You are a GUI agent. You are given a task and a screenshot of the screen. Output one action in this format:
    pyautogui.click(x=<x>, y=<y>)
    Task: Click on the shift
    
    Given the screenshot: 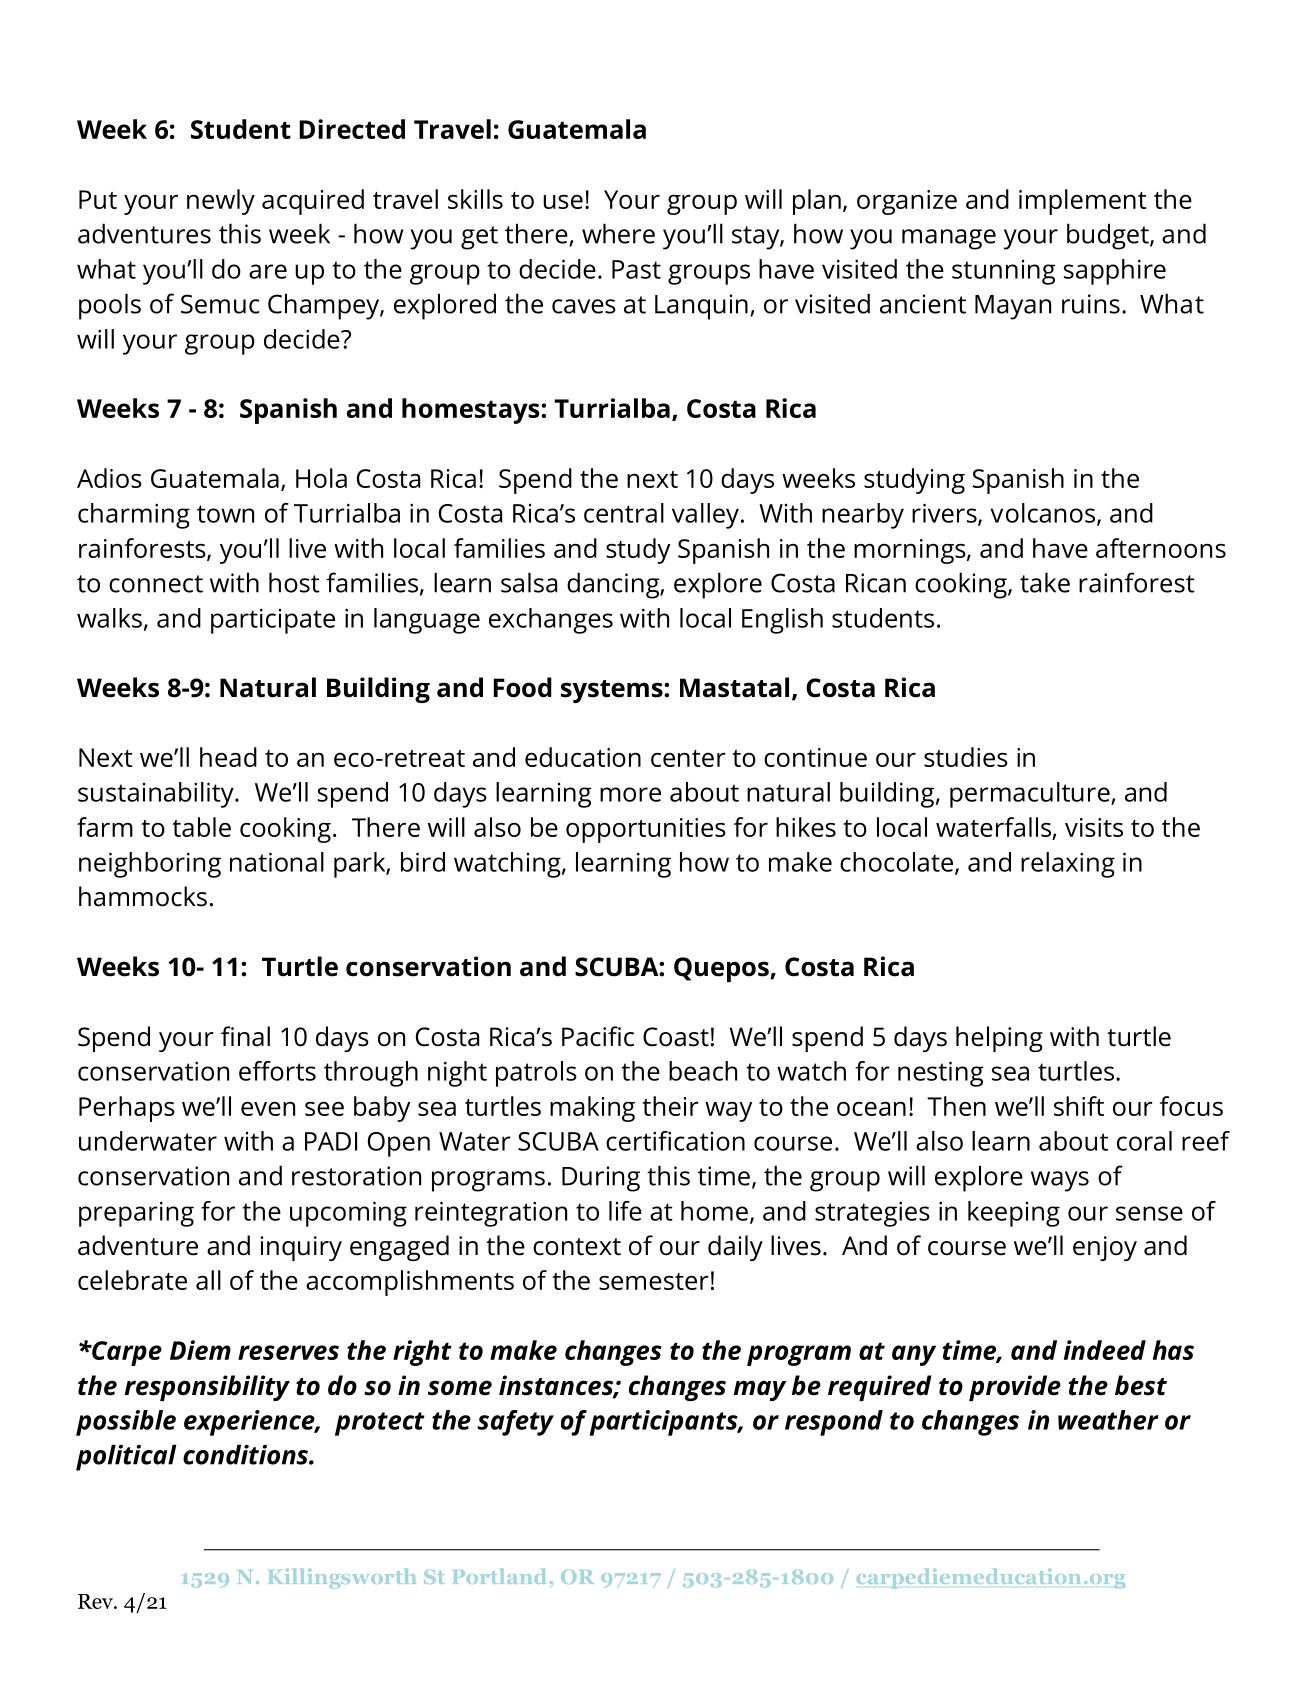 What is the action you would take?
    pyautogui.click(x=1079, y=1106)
